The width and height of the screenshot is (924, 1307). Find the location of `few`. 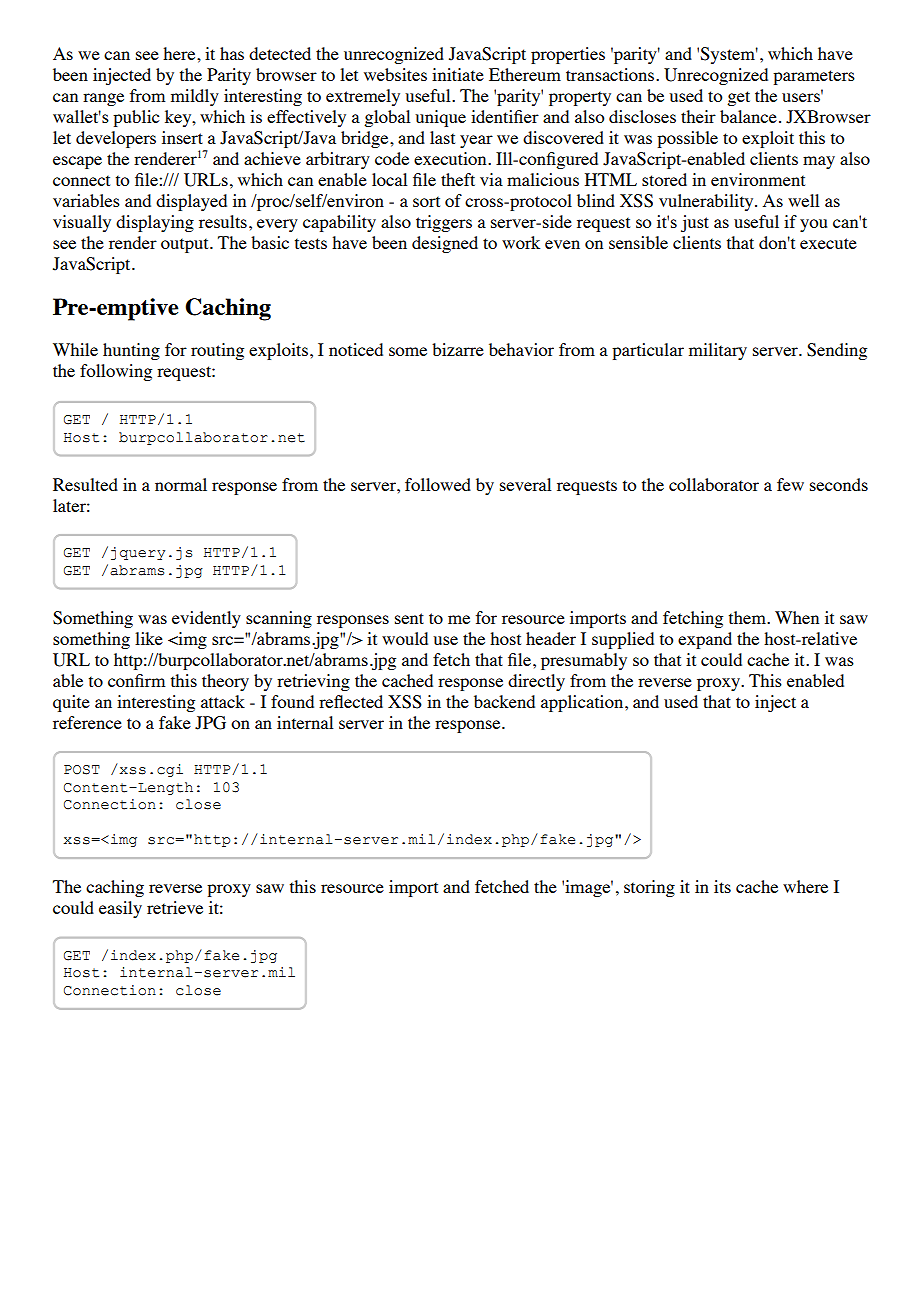

few is located at coordinates (790, 484).
